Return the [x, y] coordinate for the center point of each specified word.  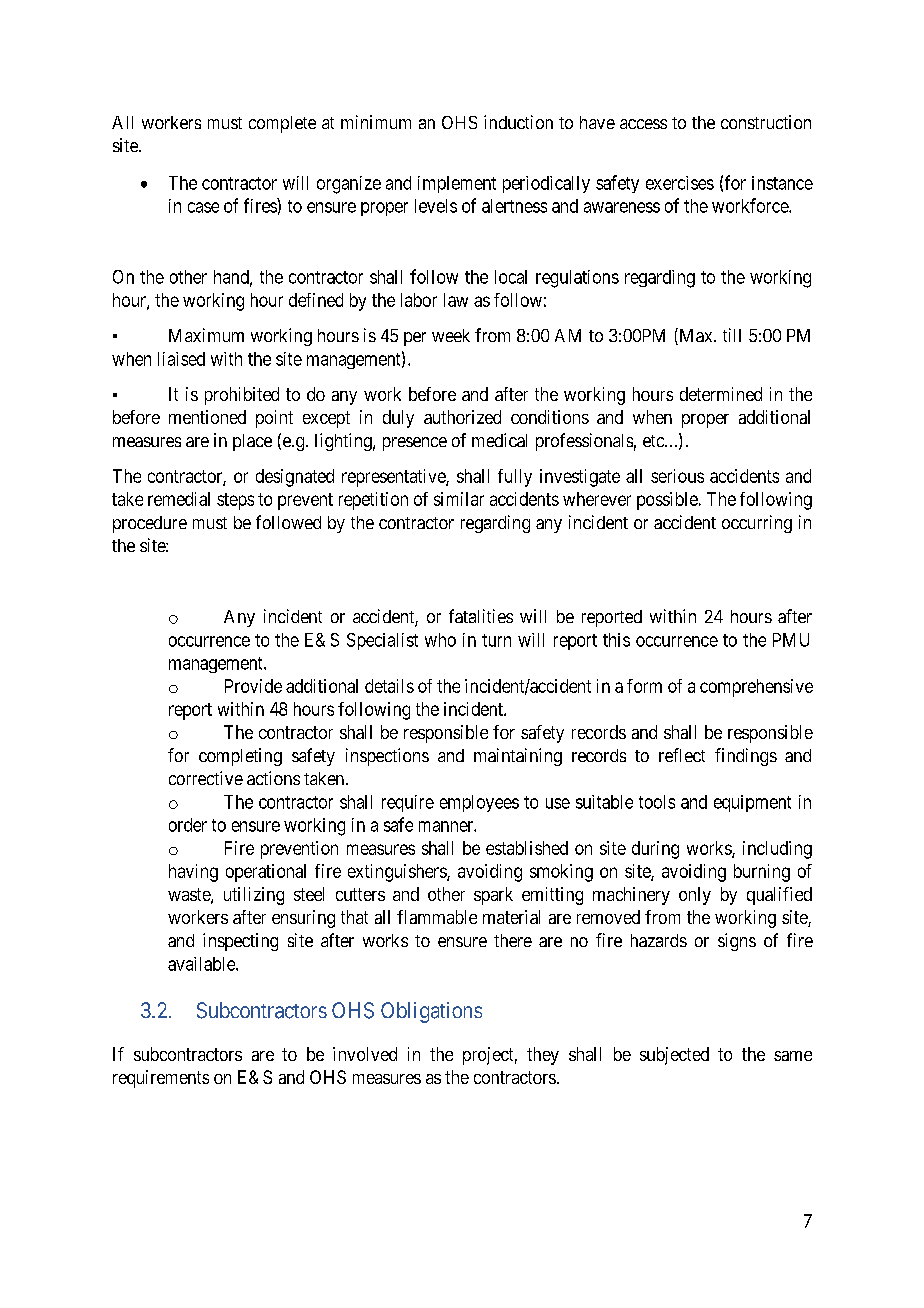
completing [240, 757]
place [252, 442]
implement [457, 184]
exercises [680, 183]
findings [746, 757]
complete [282, 124]
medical [499, 440]
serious [677, 476]
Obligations [431, 1012]
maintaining [518, 757]
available [202, 964]
